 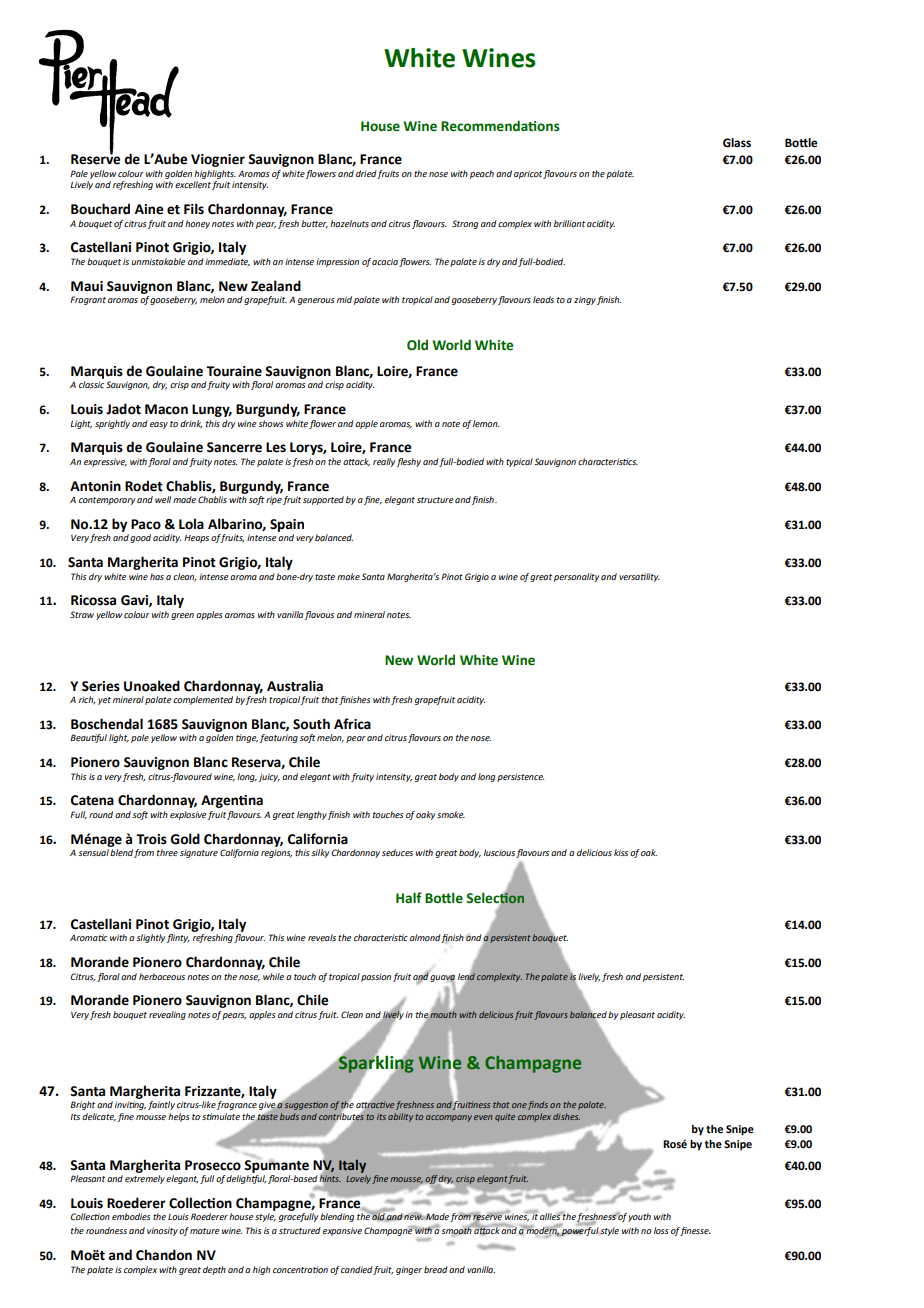 I want to click on versatility, so click(x=639, y=577).
